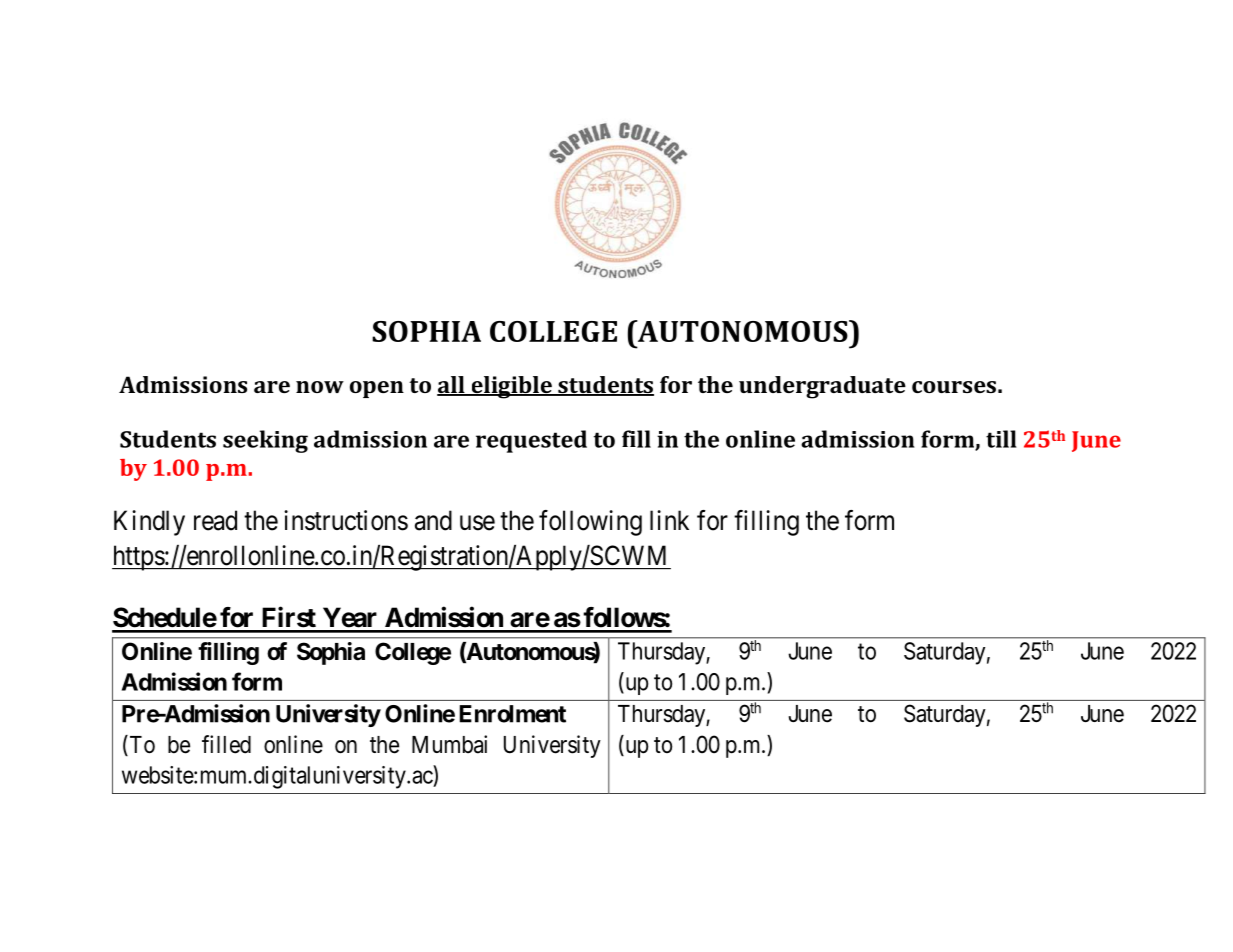 This screenshot has height=952, width=1233. I want to click on Kindly, so click(149, 523).
